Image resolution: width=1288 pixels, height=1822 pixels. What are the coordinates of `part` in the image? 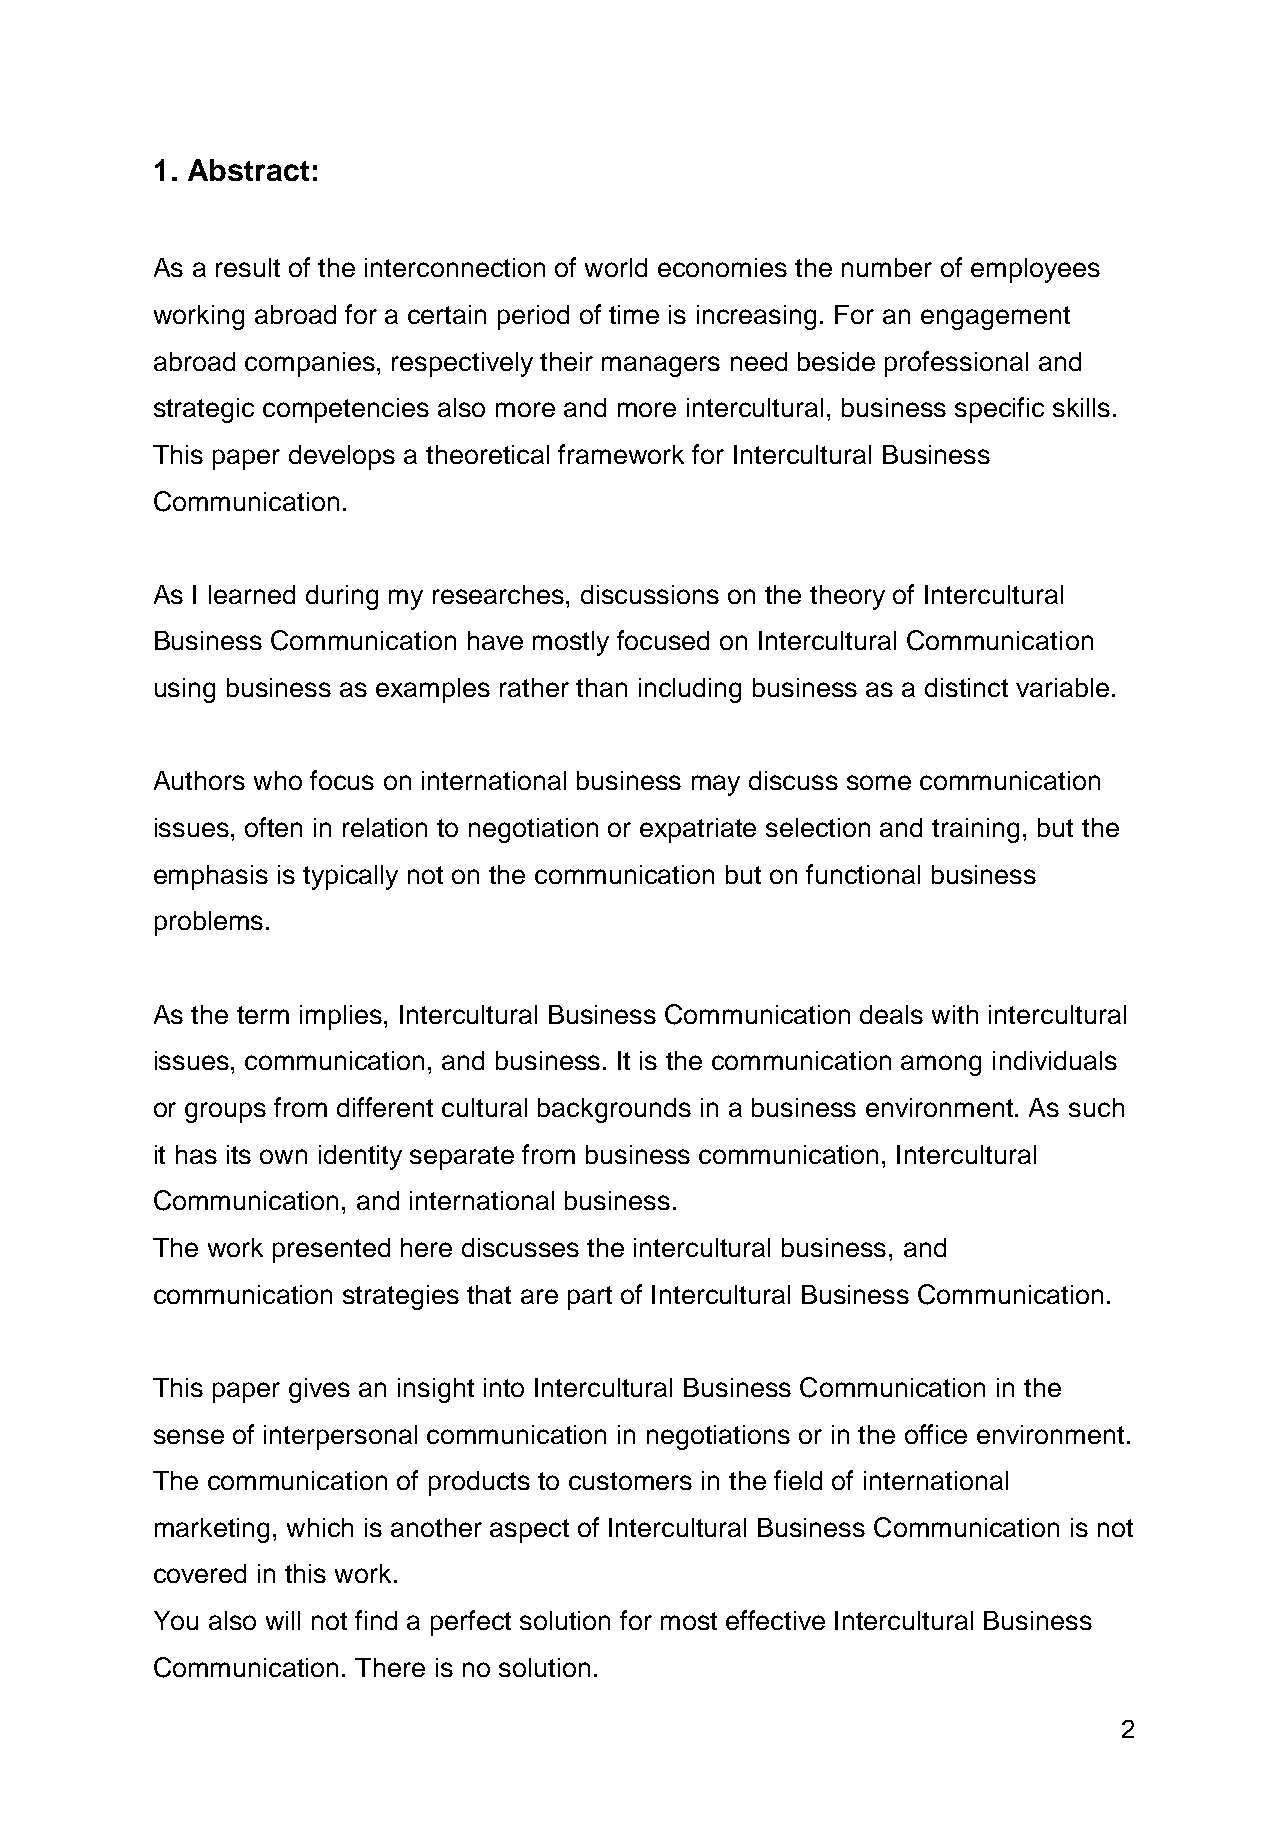 It's located at (590, 1298).
